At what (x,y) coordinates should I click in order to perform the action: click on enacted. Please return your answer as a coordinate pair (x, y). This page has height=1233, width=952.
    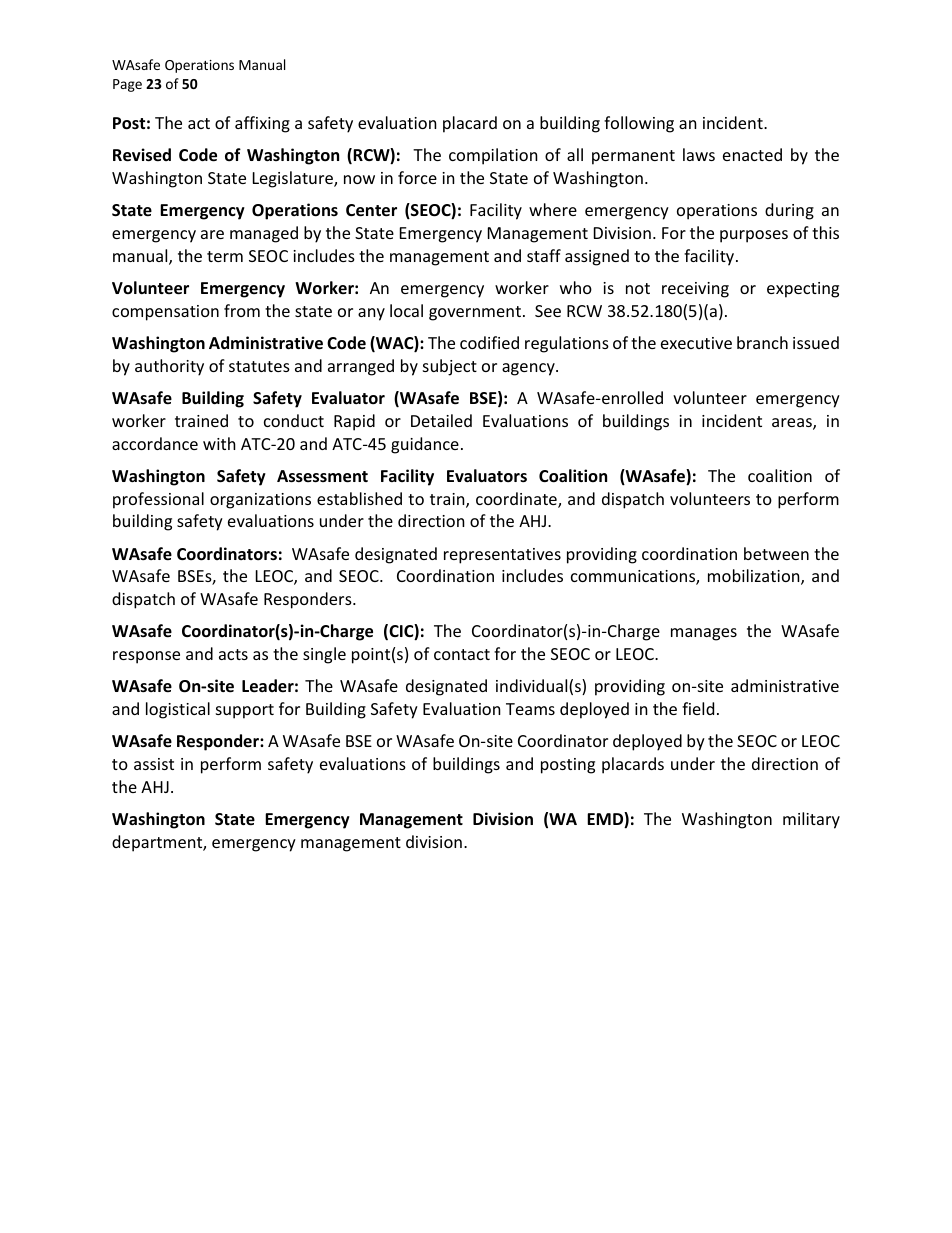
    Looking at the image, I should click on (752, 154).
